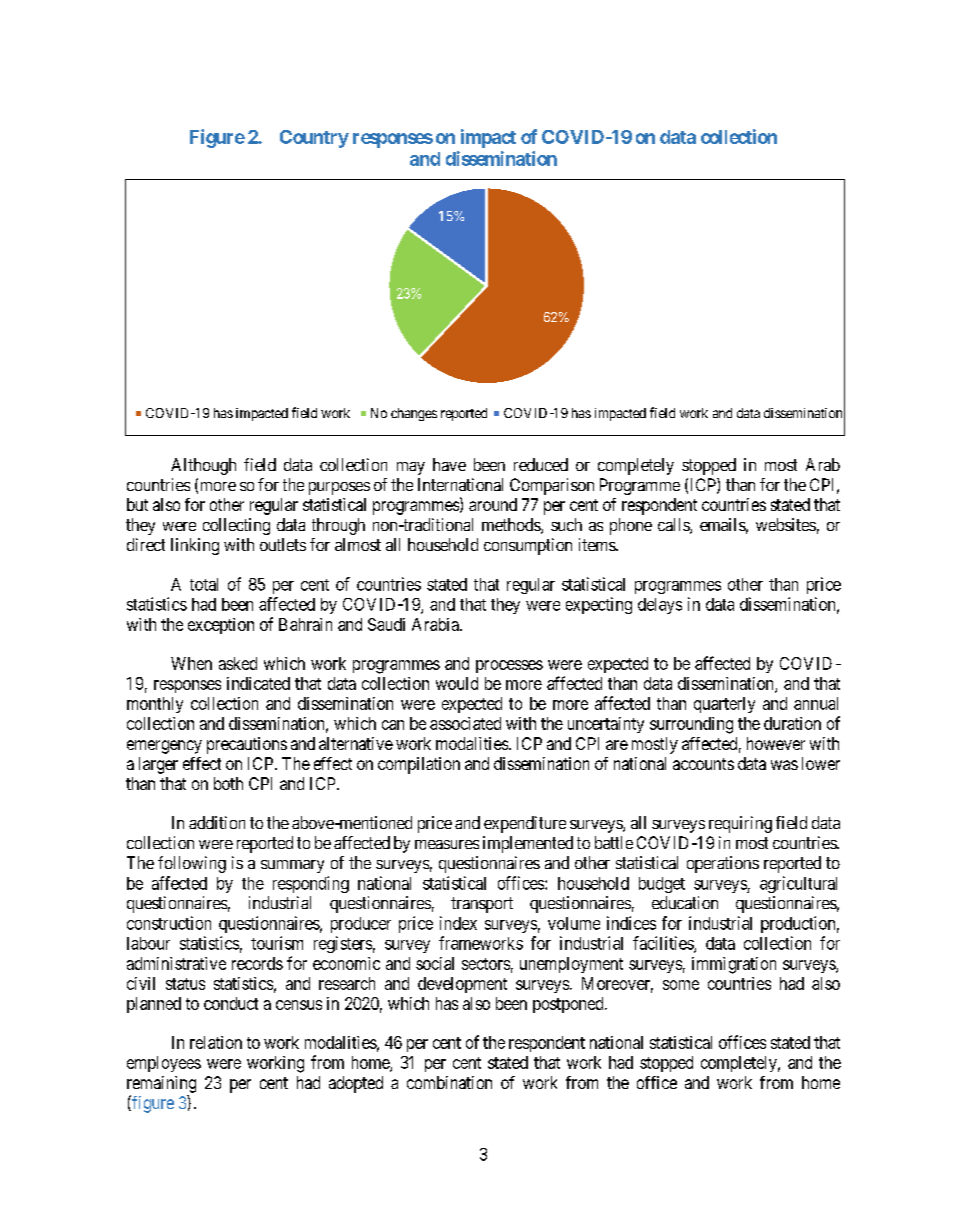 The image size is (966, 1232). I want to click on accounts, so click(703, 764).
